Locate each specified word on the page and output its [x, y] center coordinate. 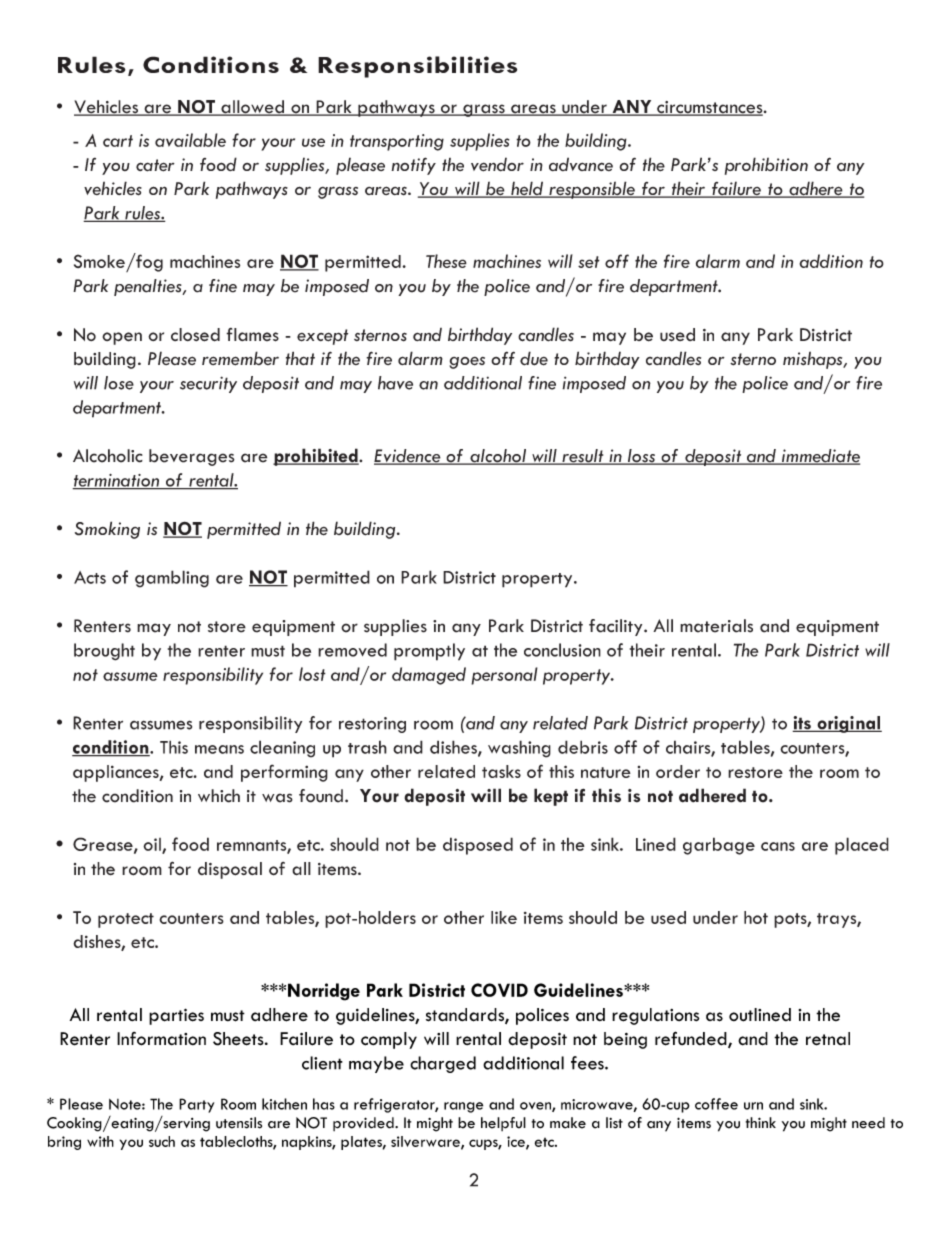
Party [196, 1105]
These [446, 261]
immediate [820, 457]
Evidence [408, 457]
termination [117, 481]
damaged [429, 676]
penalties [149, 287]
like [504, 917]
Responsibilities [417, 67]
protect [126, 920]
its [802, 724]
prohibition [766, 166]
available [190, 140]
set [589, 262]
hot [756, 917]
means [219, 749]
